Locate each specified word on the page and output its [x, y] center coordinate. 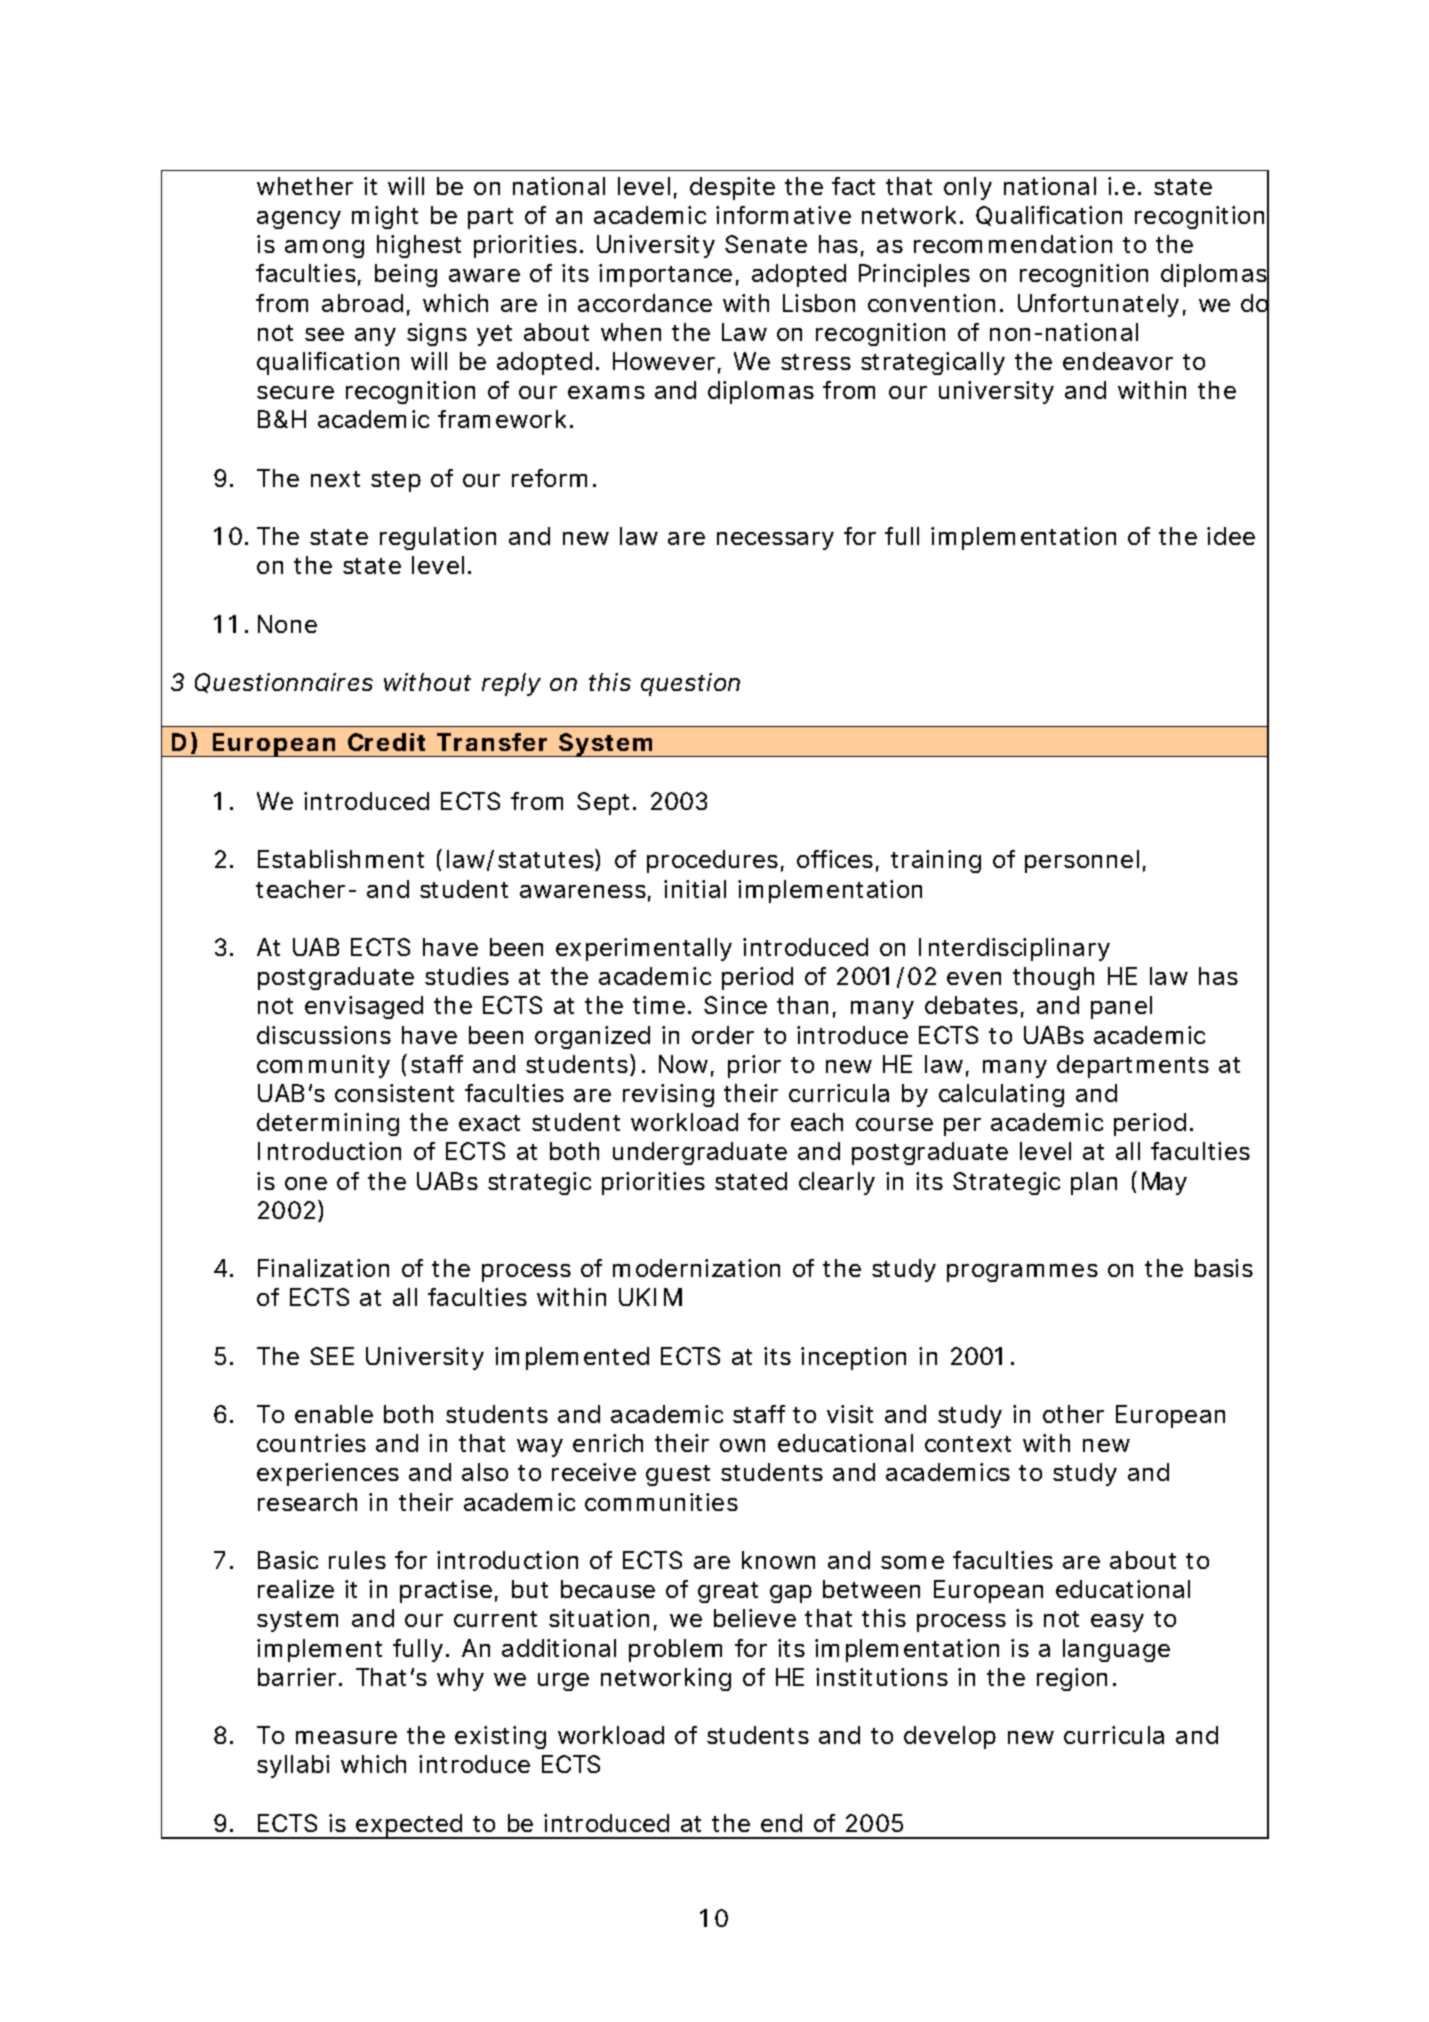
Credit [386, 742]
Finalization [323, 1268]
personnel [1082, 861]
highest [419, 246]
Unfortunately [1098, 305]
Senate [766, 244]
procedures [712, 861]
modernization [696, 1268]
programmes [1022, 1273]
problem [675, 1650]
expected [410, 1826]
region [1072, 1679]
